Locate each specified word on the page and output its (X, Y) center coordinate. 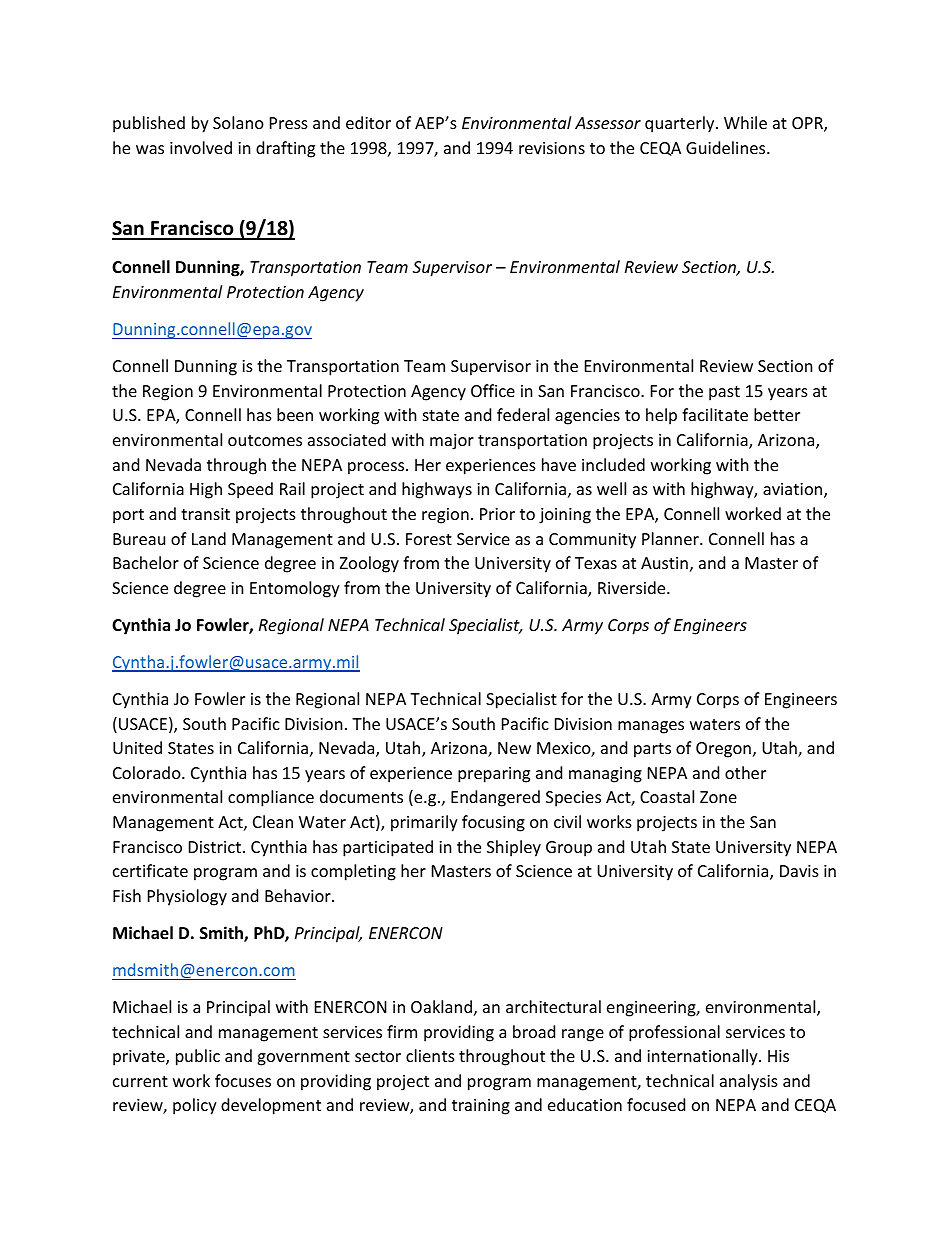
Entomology (295, 589)
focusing (493, 823)
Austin (664, 563)
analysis (749, 1082)
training (481, 1107)
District (215, 847)
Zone (718, 797)
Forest (429, 539)
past (724, 393)
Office (493, 390)
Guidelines (727, 147)
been (295, 414)
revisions (552, 148)
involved (201, 147)
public (198, 1057)
